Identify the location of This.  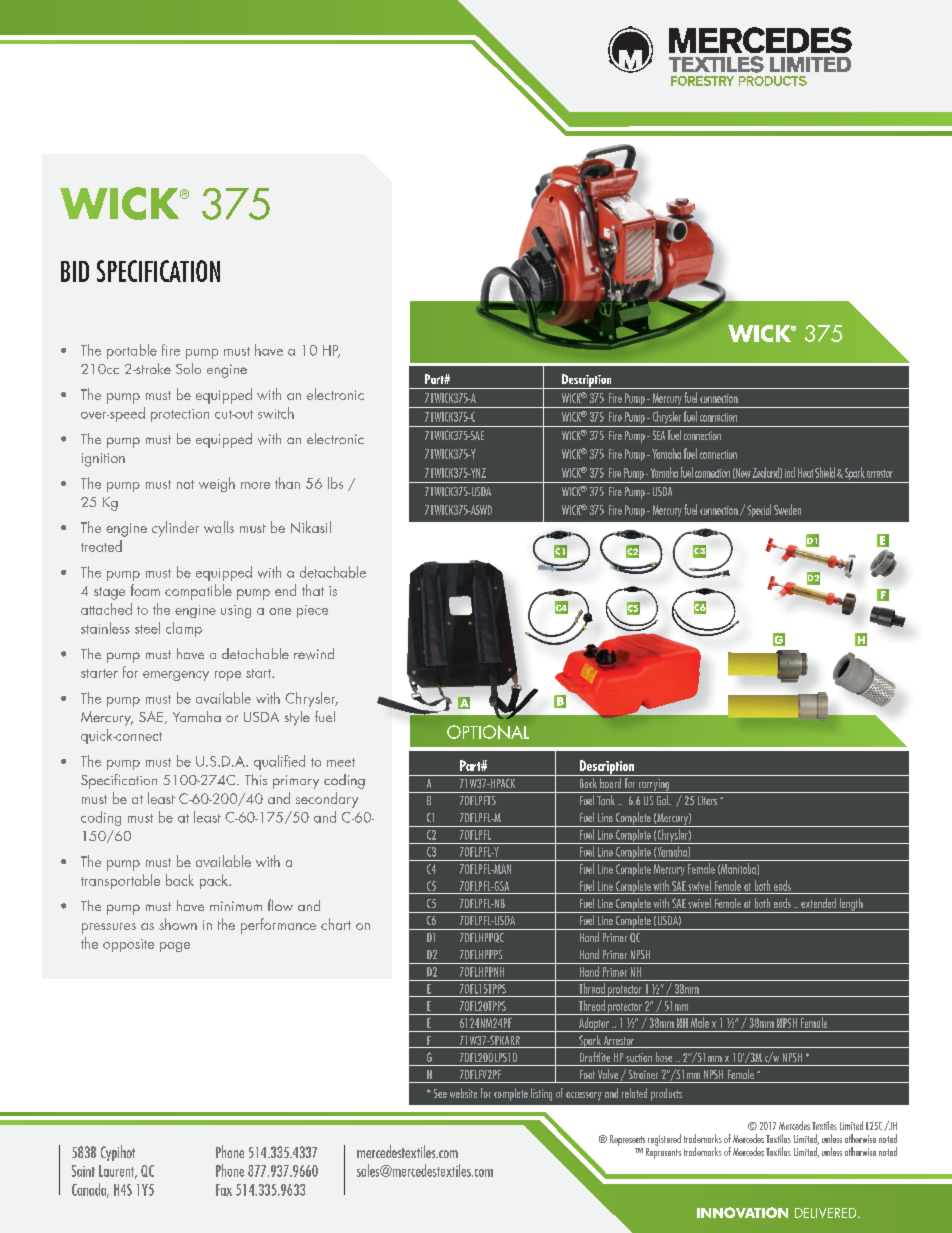
(256, 779).
